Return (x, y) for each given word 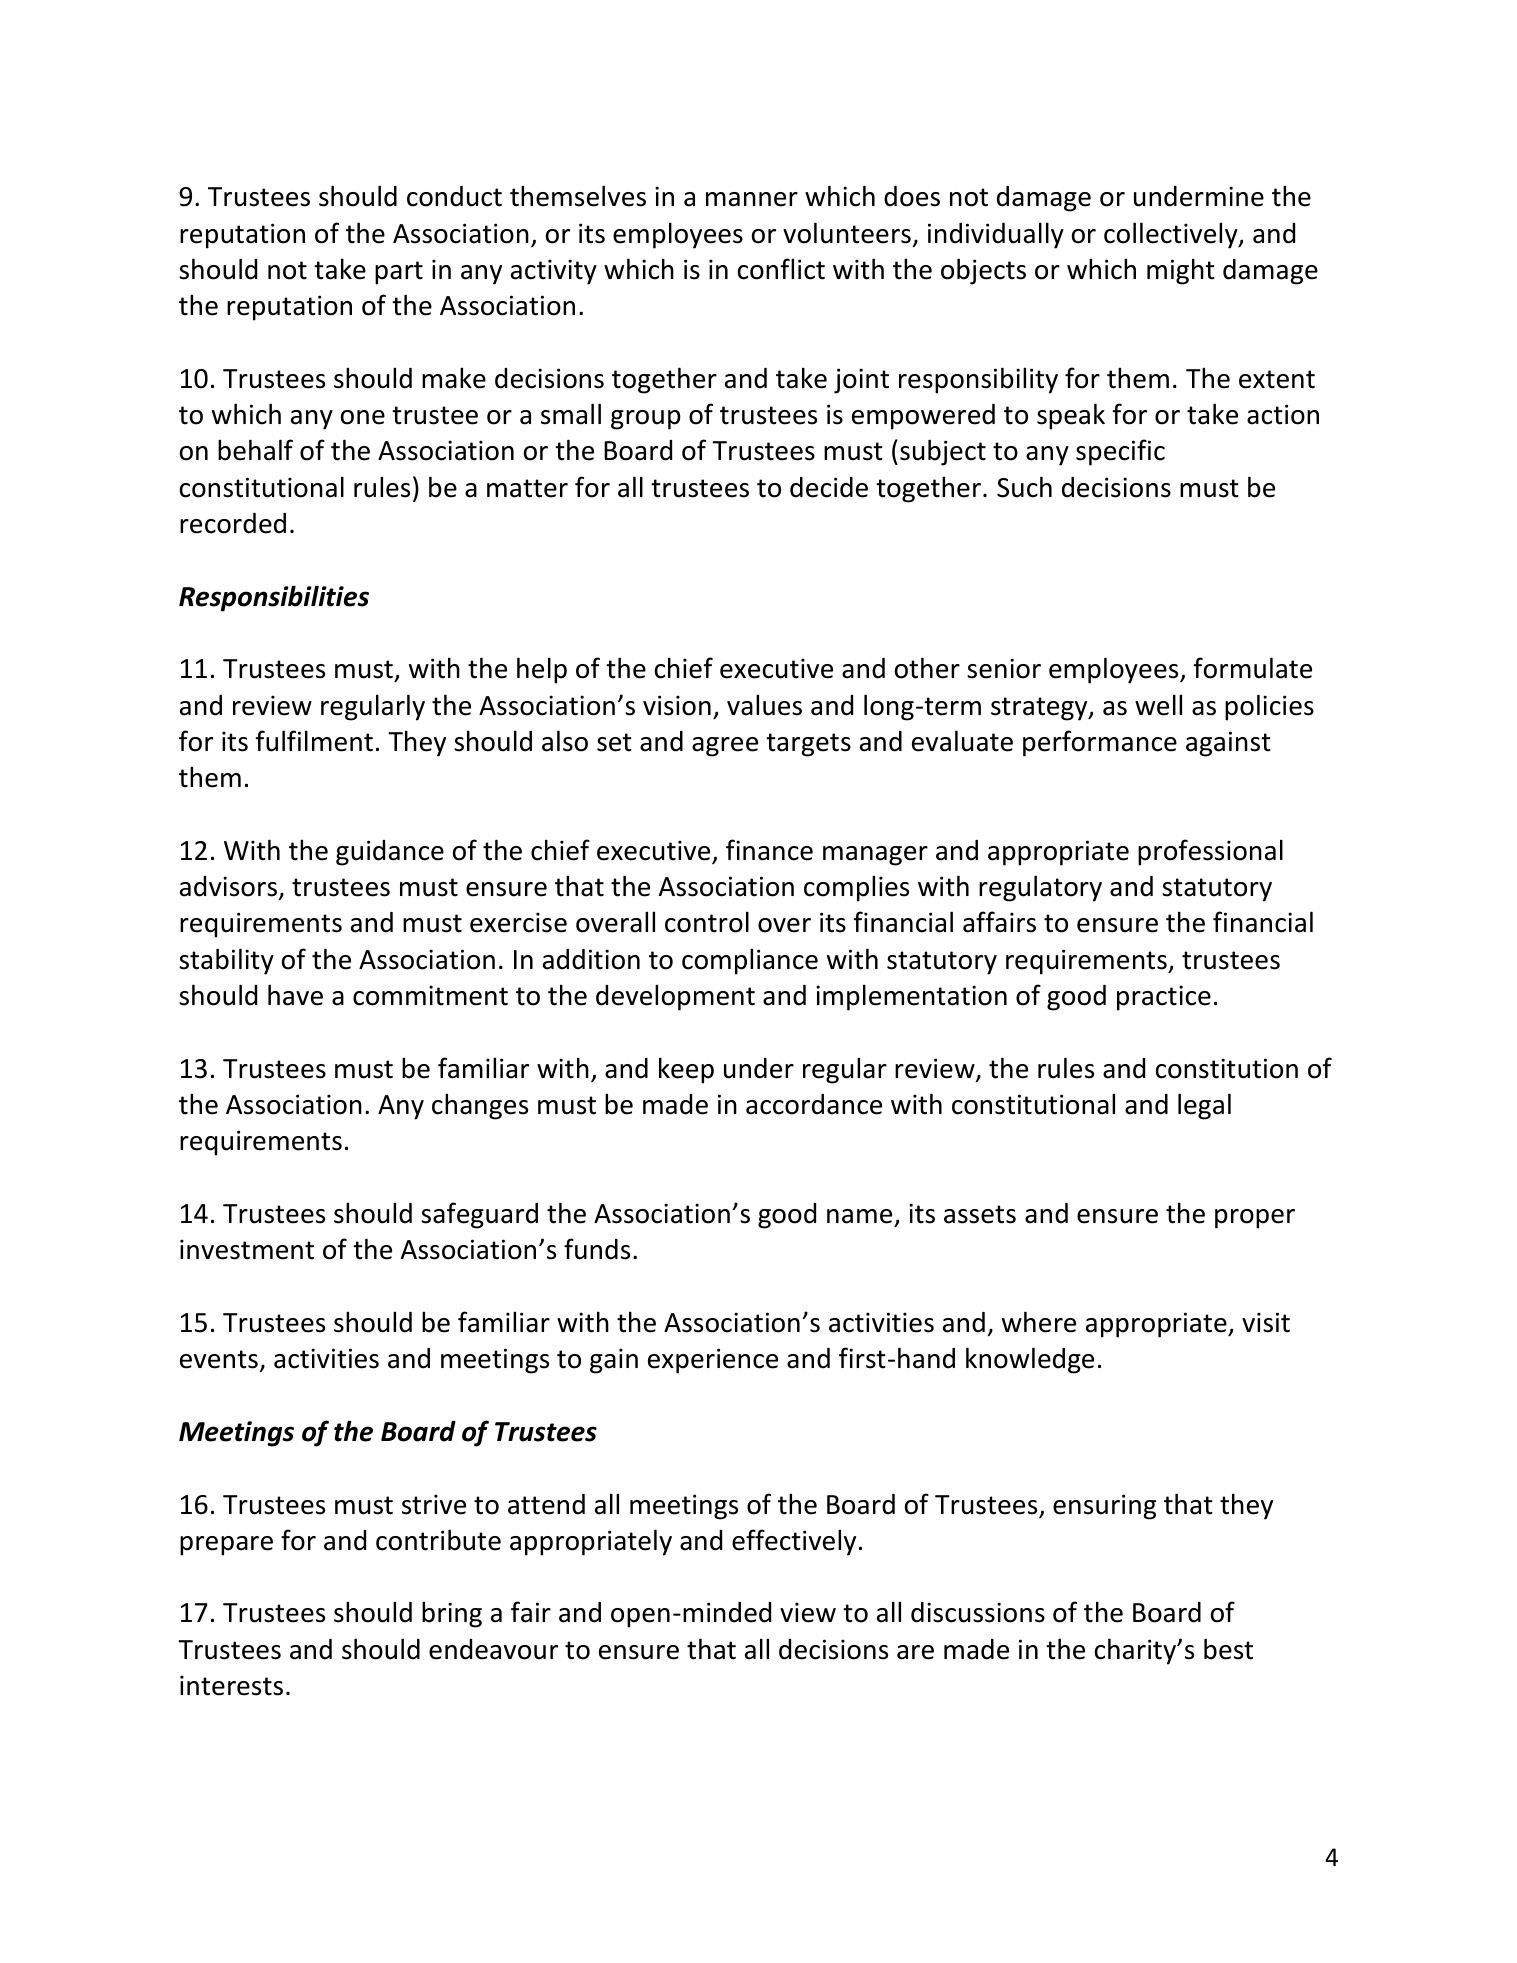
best (1228, 1649)
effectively (794, 1542)
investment (247, 1249)
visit (1266, 1322)
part (399, 273)
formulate (1253, 668)
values (764, 705)
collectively (1172, 235)
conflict (781, 269)
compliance (750, 961)
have (295, 995)
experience (713, 1361)
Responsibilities (274, 598)
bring (452, 1614)
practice (1164, 998)
